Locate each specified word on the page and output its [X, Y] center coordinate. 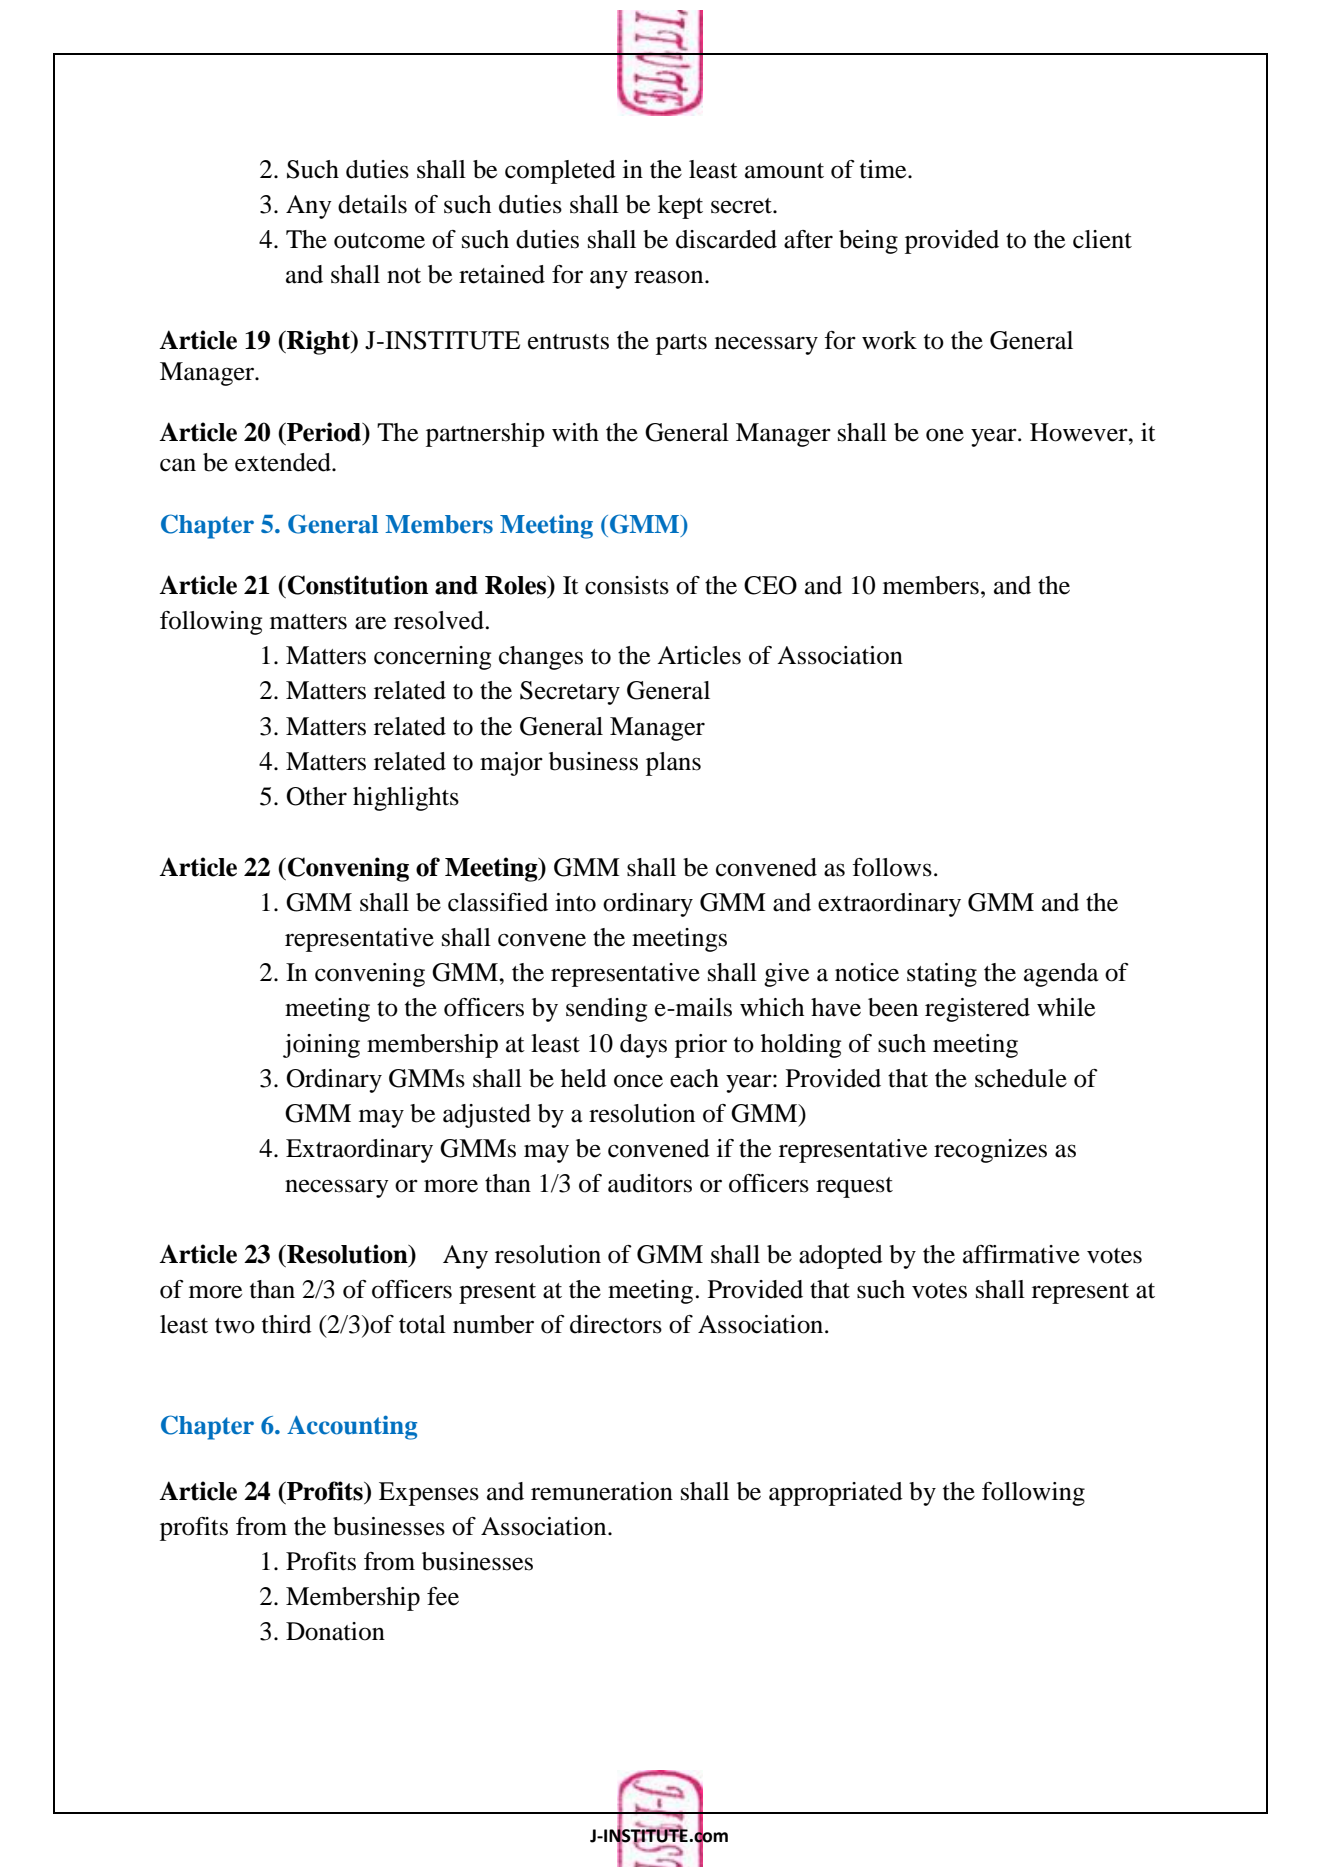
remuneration [602, 1491]
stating [942, 975]
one [945, 435]
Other [316, 796]
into [575, 902]
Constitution [358, 585]
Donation [335, 1631]
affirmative [1021, 1254]
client [1102, 239]
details [372, 204]
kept [680, 207]
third [287, 1324]
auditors [650, 1183]
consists [627, 585]
